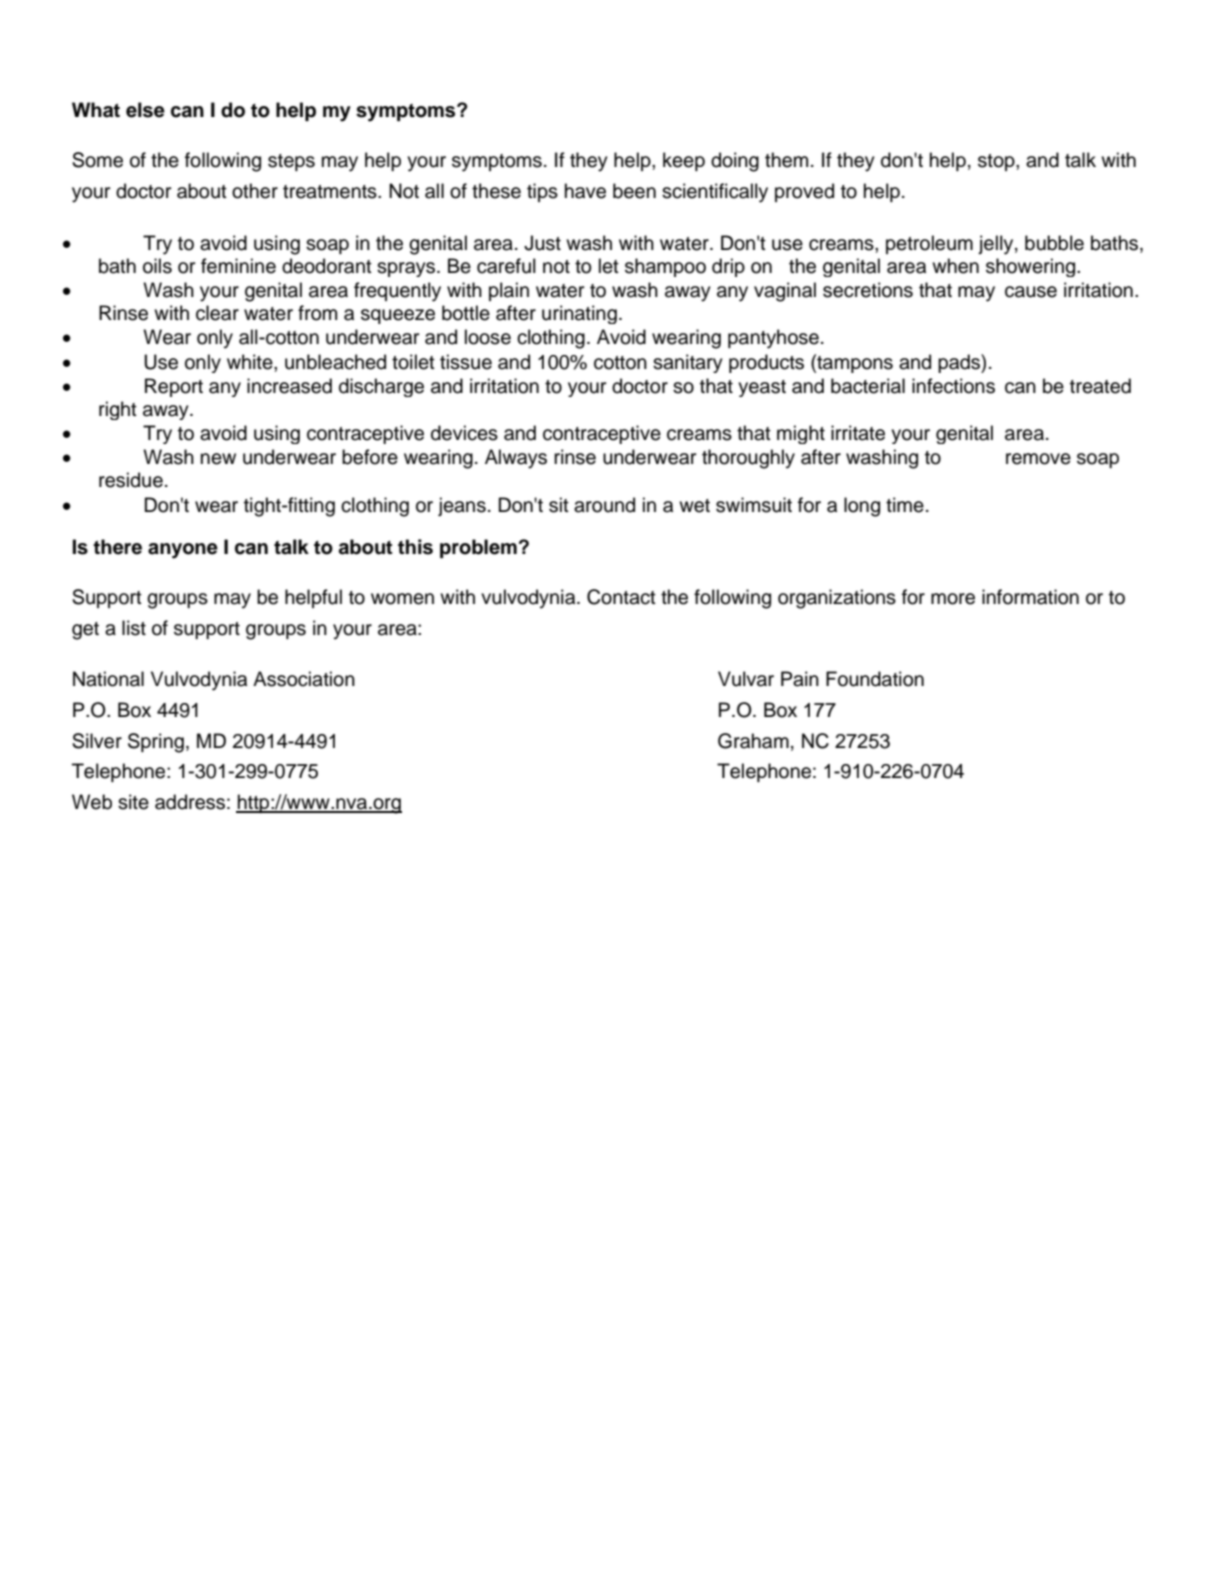 The image size is (1220, 1579). What do you see at coordinates (875, 679) in the screenshot?
I see `Foundation` at bounding box center [875, 679].
